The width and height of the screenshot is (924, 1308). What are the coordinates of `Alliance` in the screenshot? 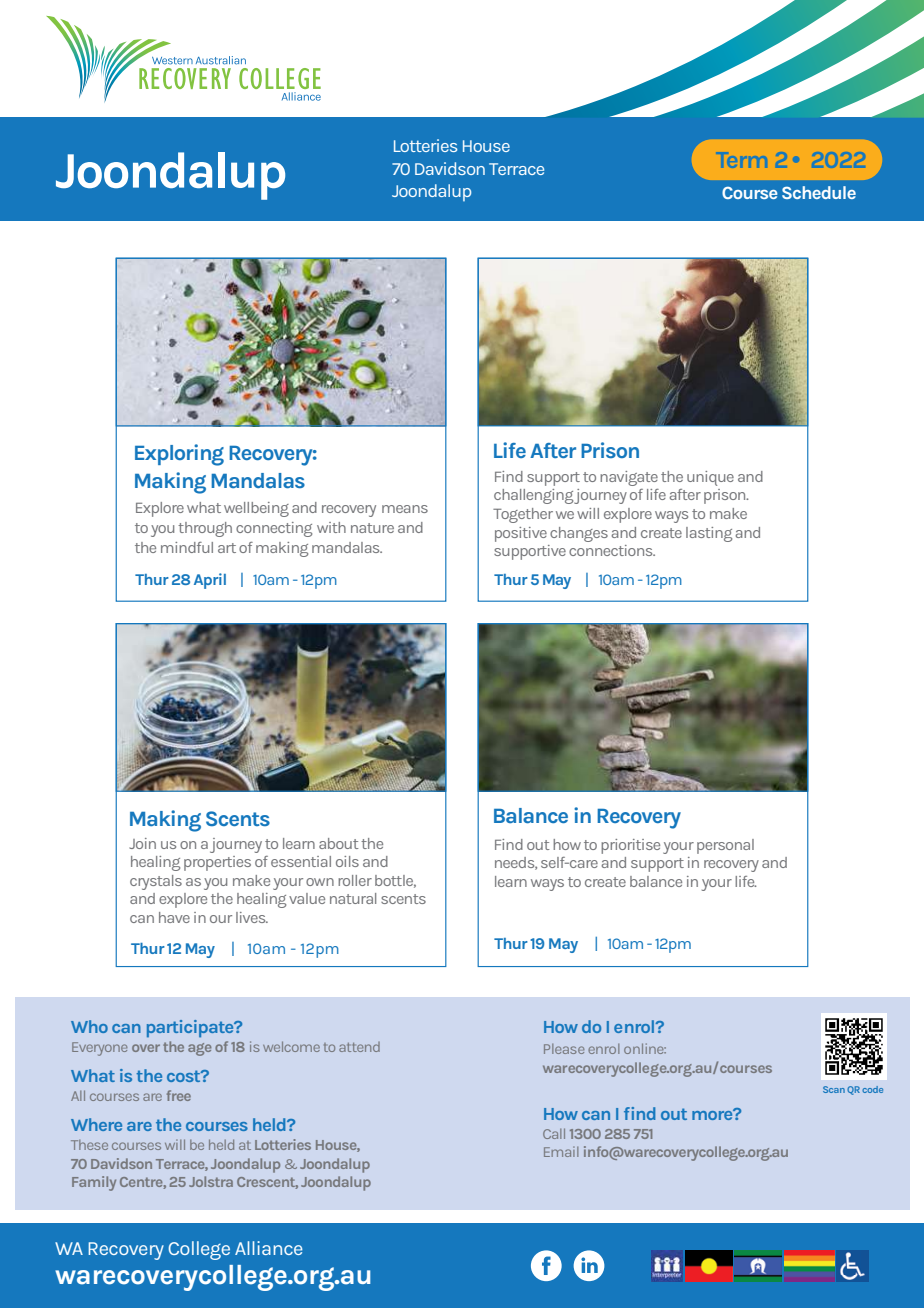 It's located at (269, 1248).
